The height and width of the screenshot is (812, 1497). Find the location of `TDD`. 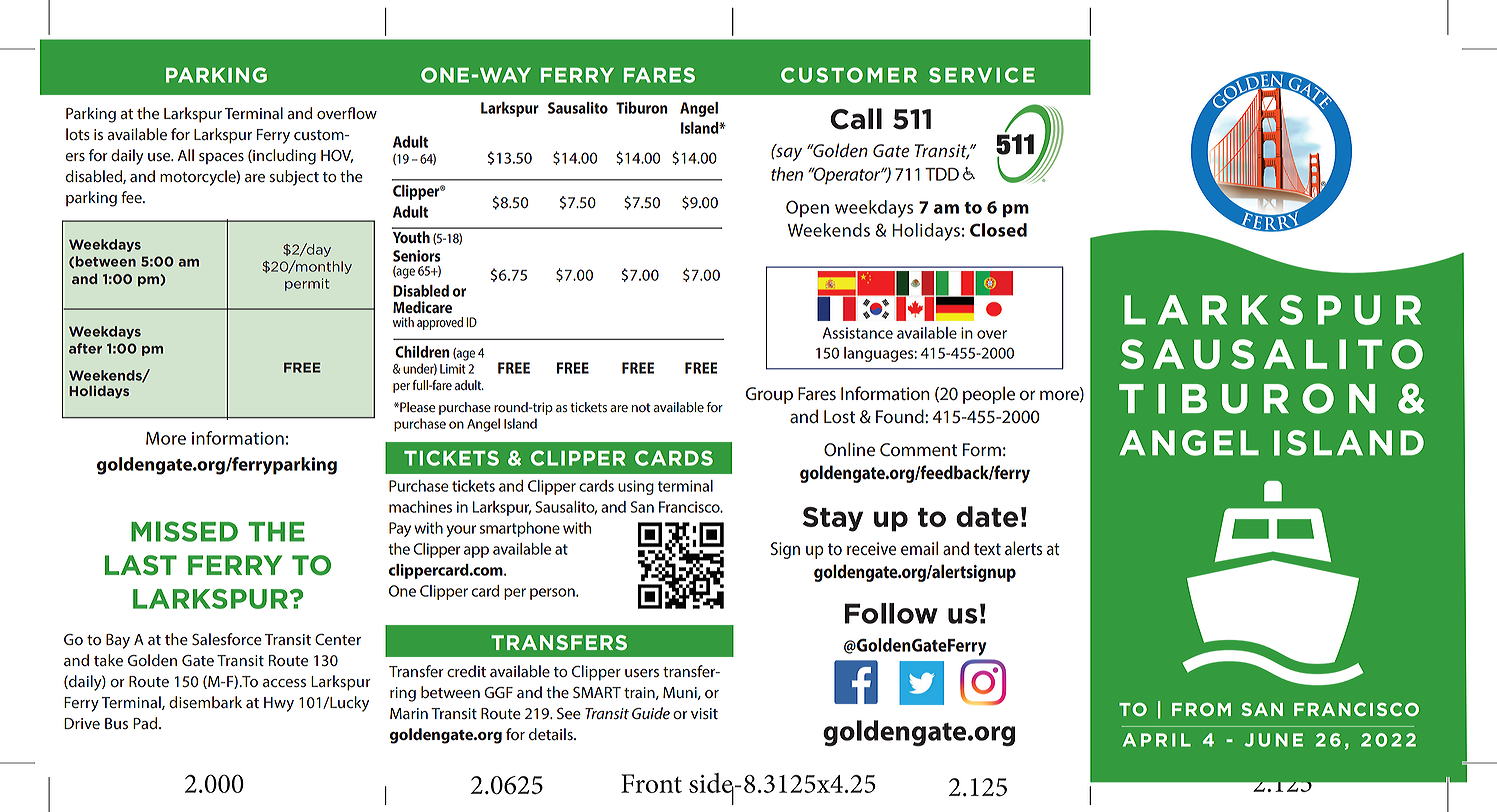

TDD is located at coordinates (942, 174).
